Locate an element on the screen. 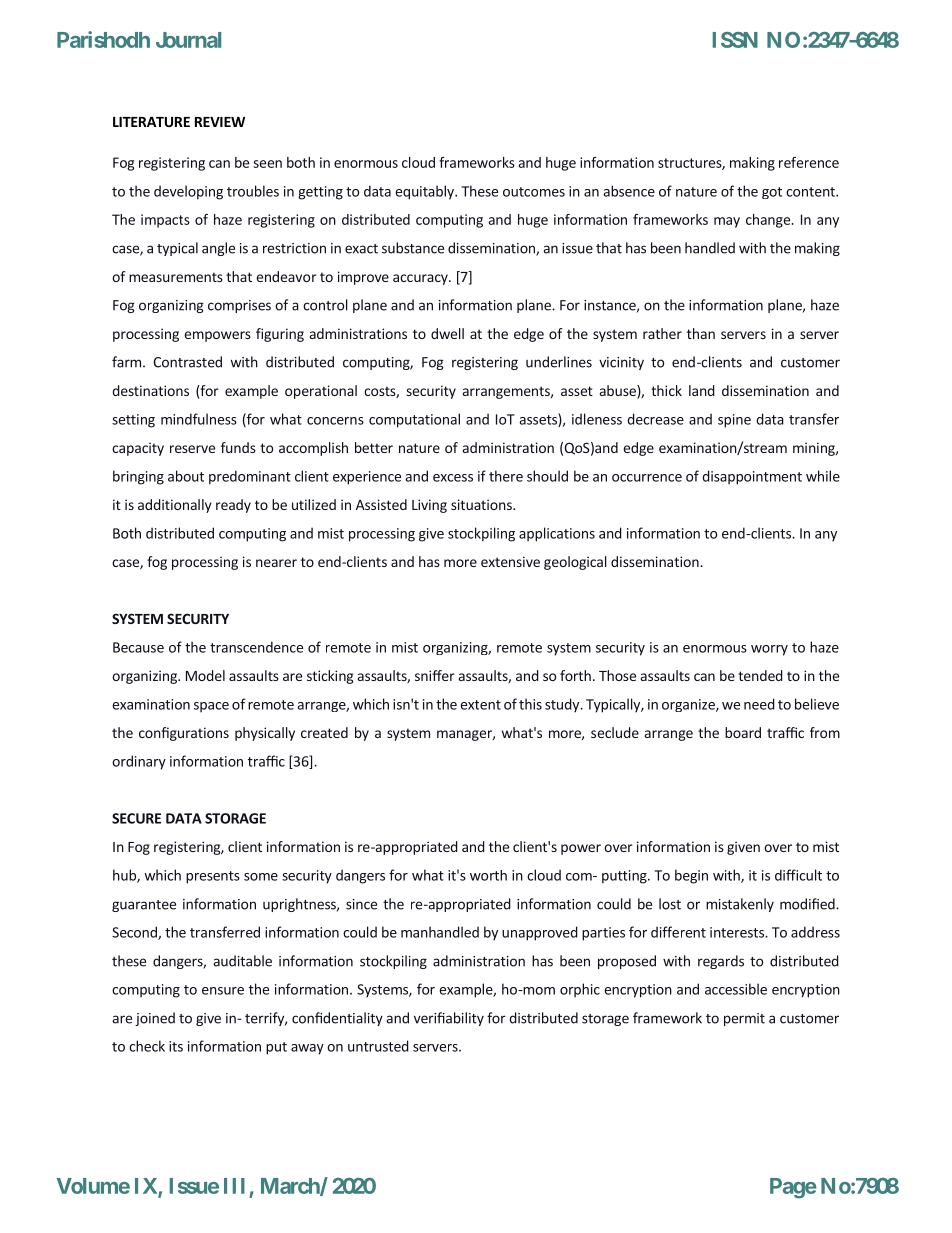 Image resolution: width=952 pixels, height=1233 pixels. Contrasted is located at coordinates (187, 362).
